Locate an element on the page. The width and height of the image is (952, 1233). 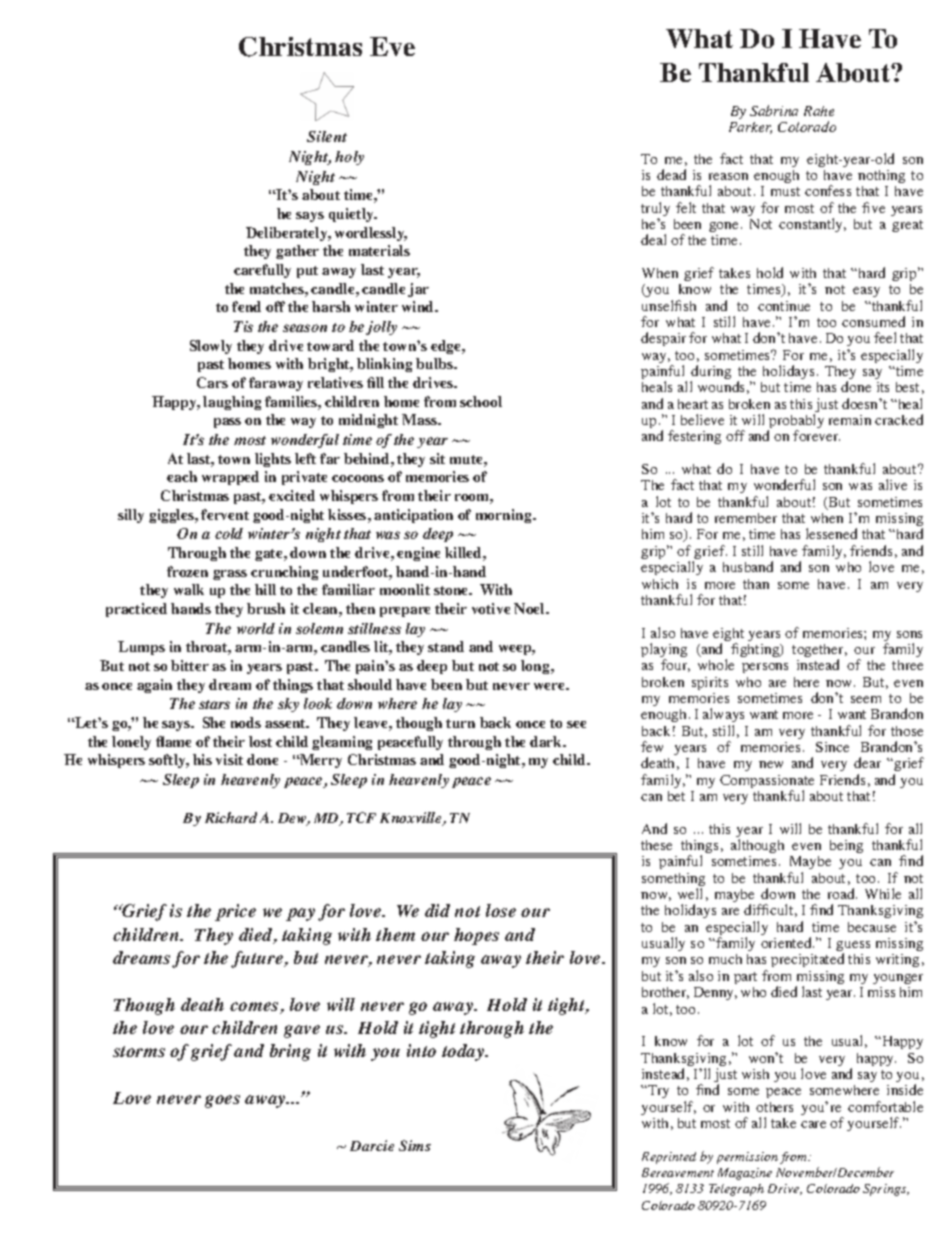
bulbs is located at coordinates (435, 363).
